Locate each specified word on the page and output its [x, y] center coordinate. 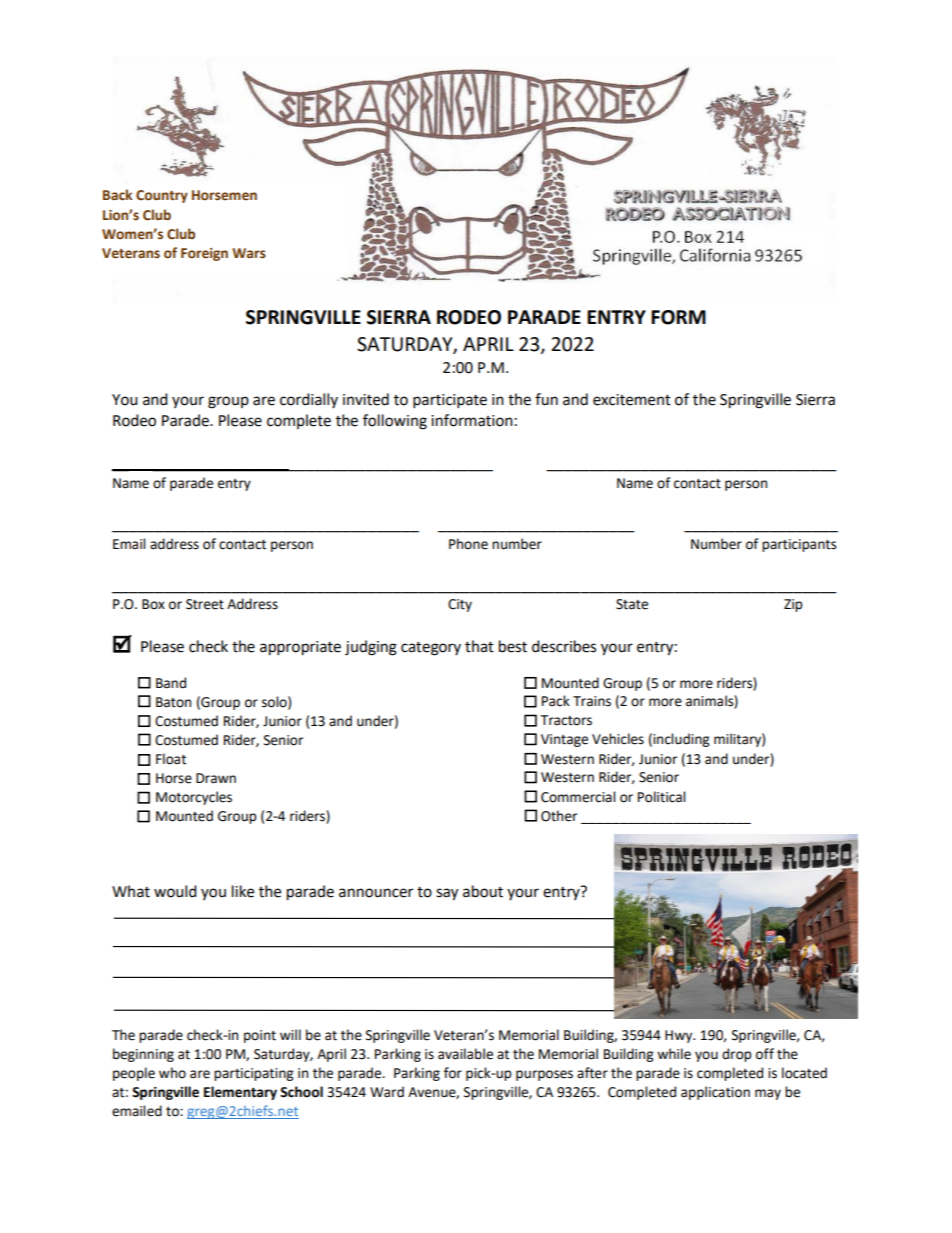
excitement [632, 400]
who [172, 1073]
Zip [793, 605]
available [465, 1054]
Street [205, 604]
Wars [249, 253]
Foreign [204, 254]
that [479, 646]
